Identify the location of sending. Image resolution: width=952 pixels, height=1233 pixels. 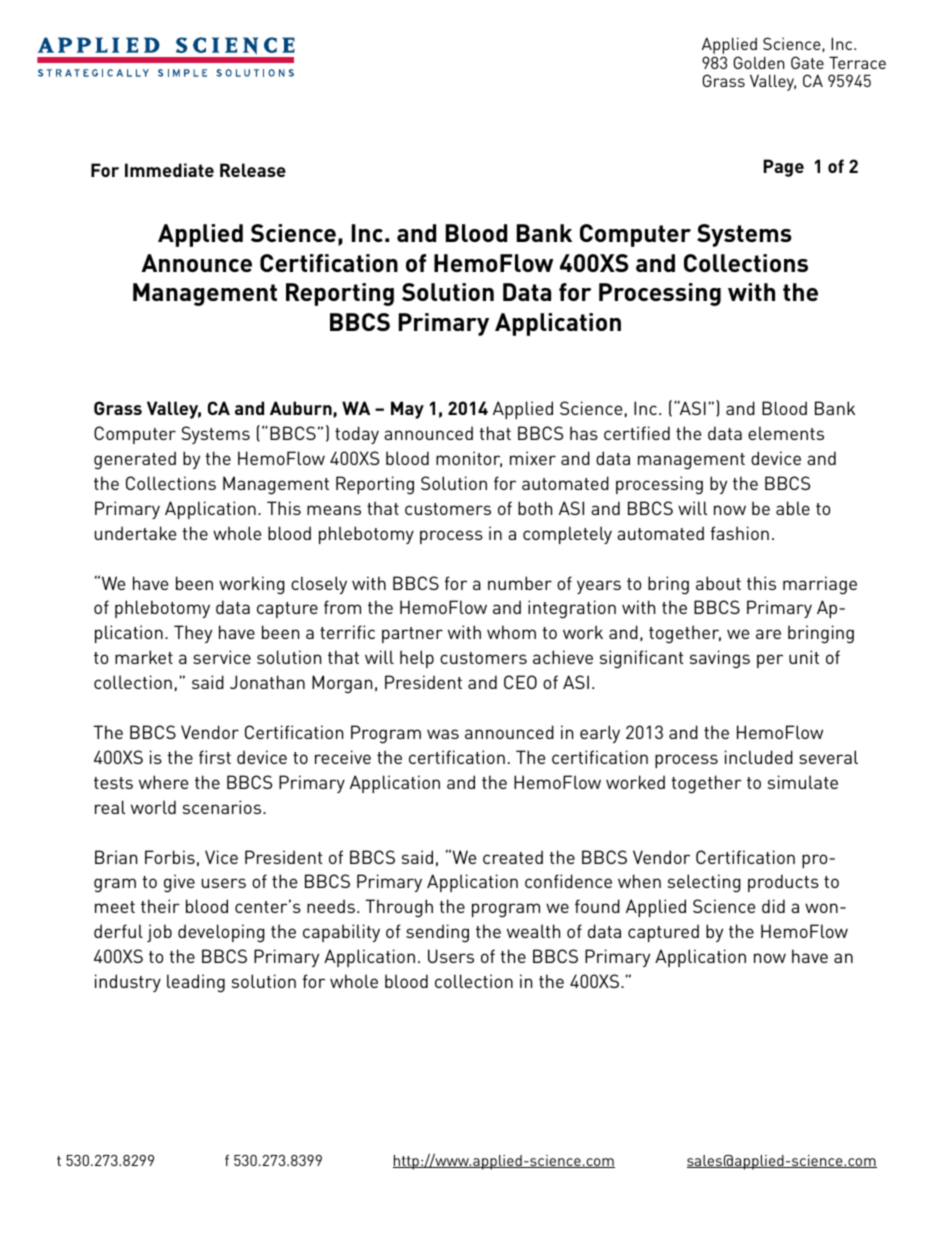
(437, 933).
